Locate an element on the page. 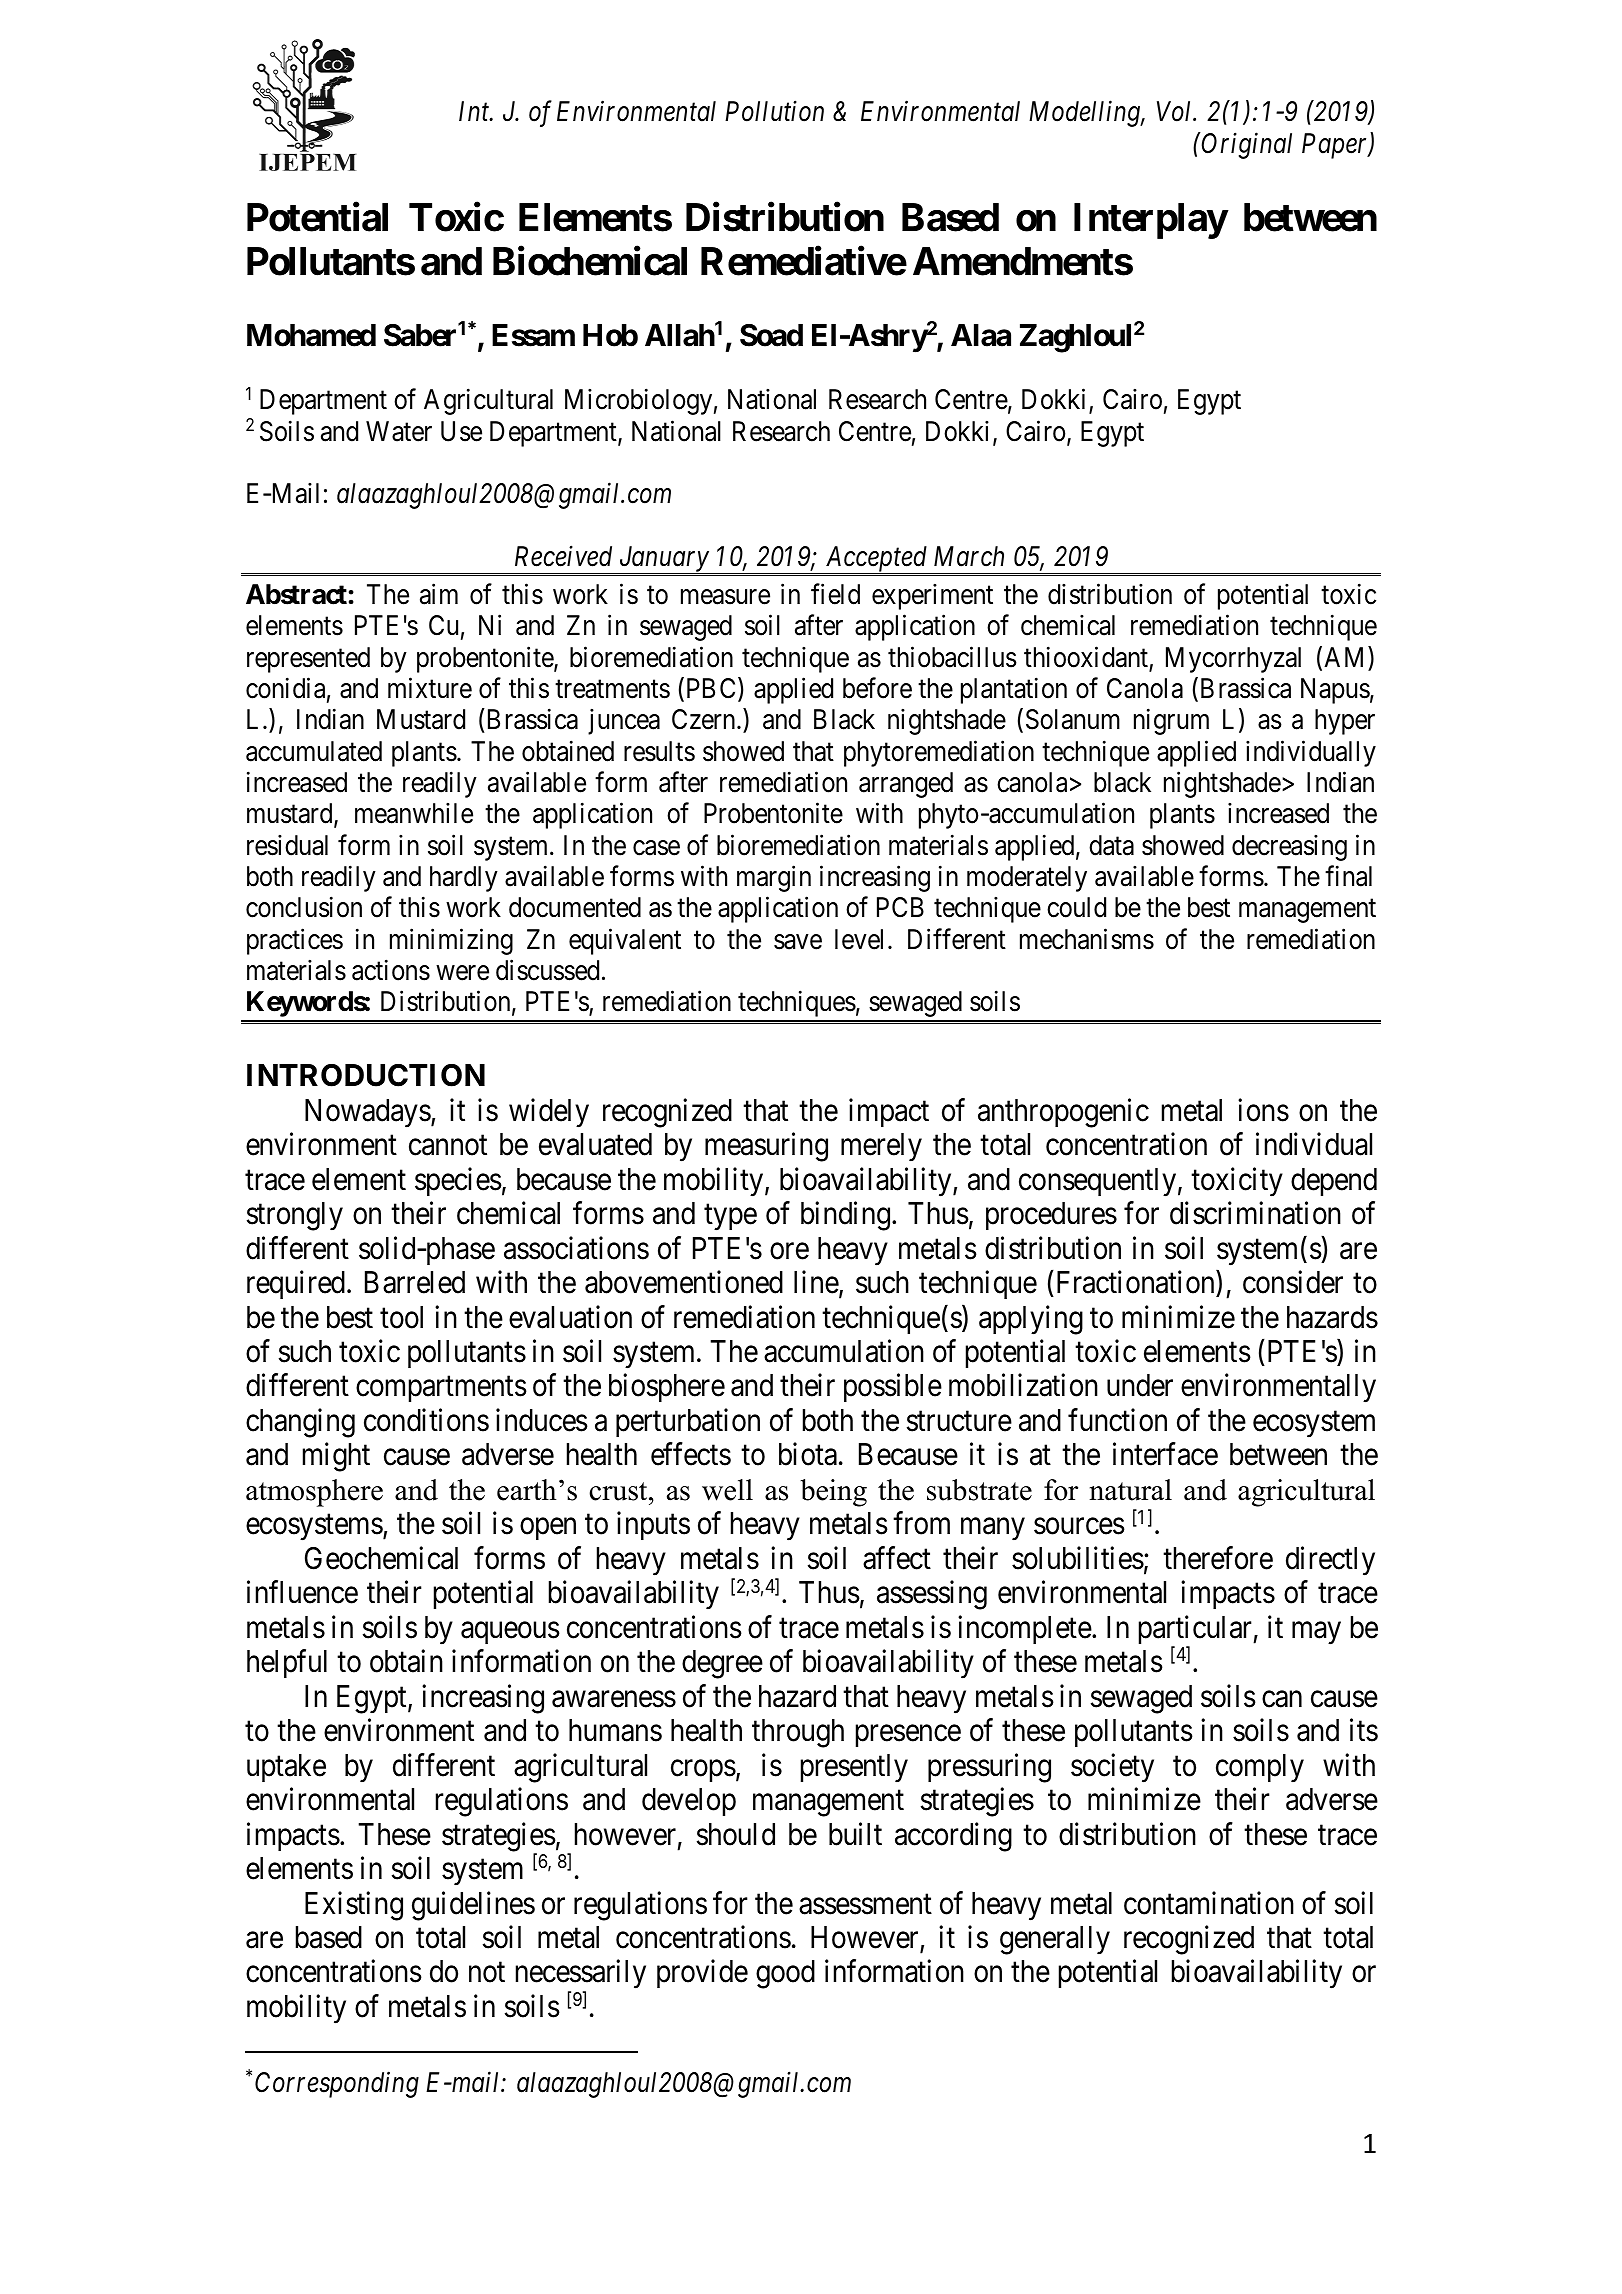 The width and height of the page is (1622, 2294). Pollution is located at coordinates (774, 111).
